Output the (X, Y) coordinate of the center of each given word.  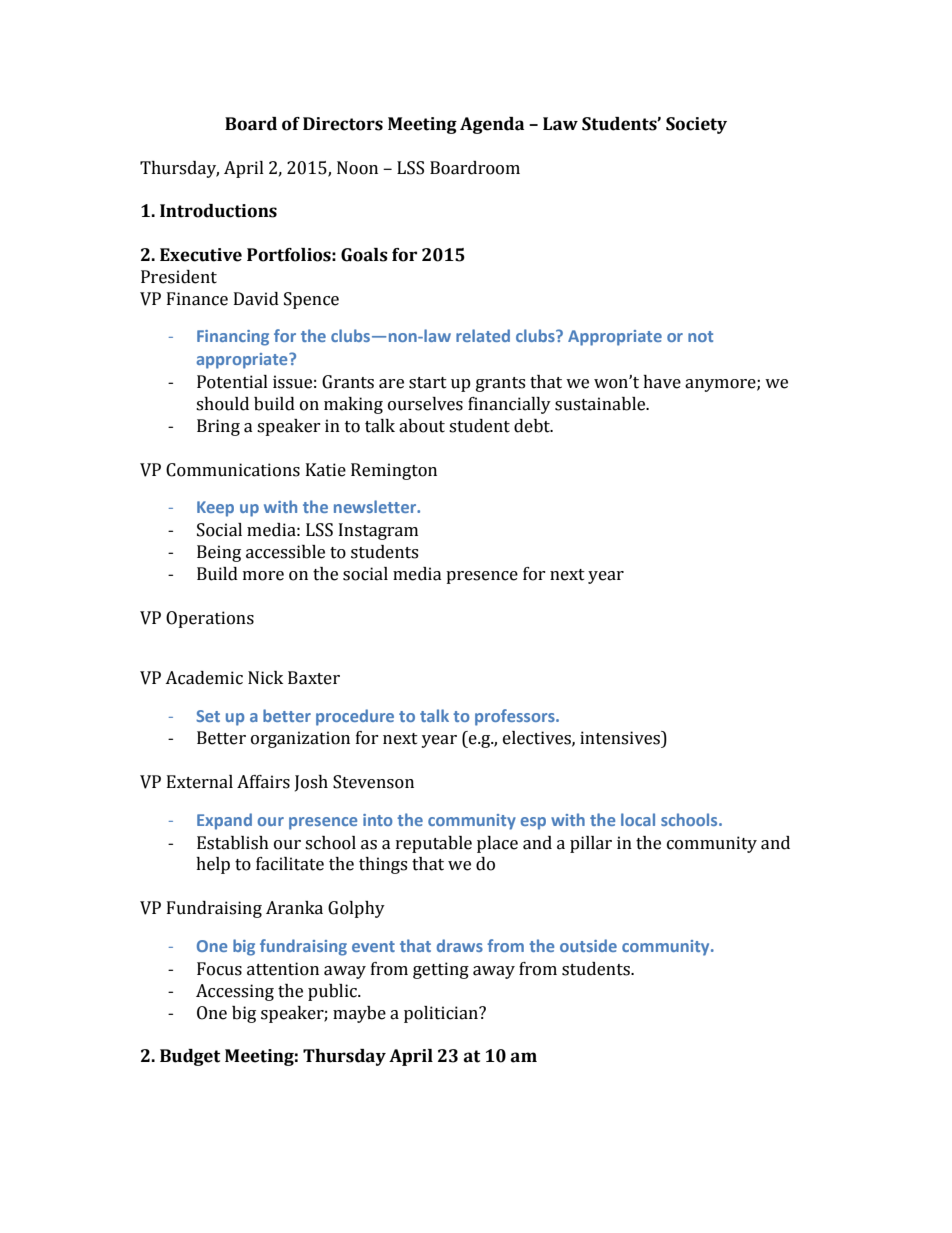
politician (442, 1014)
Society (696, 125)
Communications (233, 470)
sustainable (601, 404)
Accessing (235, 992)
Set (208, 716)
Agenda (492, 125)
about (422, 426)
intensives (621, 738)
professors (516, 717)
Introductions (218, 211)
